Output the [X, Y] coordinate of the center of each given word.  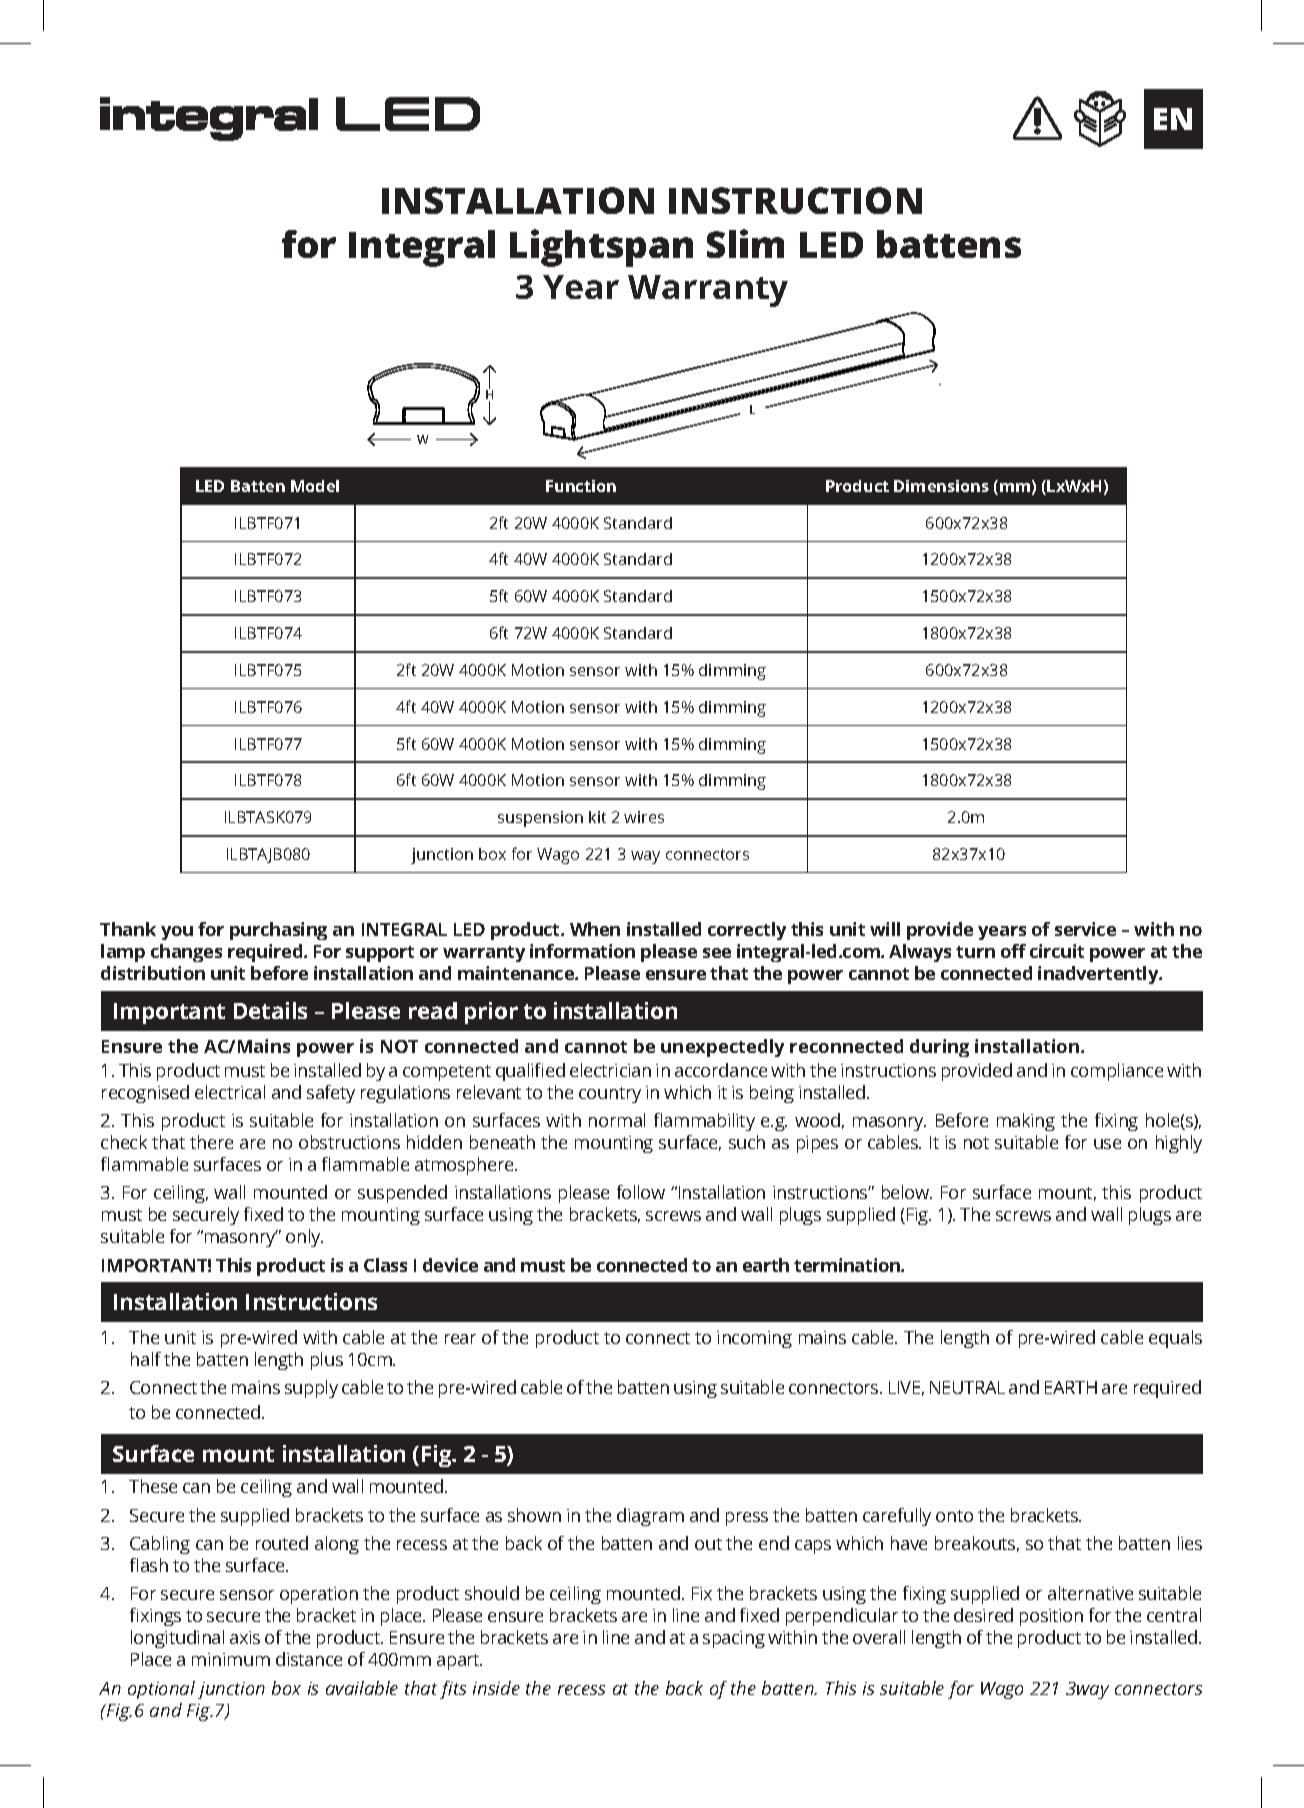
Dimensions [941, 486]
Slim [745, 243]
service [1085, 929]
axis [245, 1637]
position [1051, 1617]
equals [1175, 1339]
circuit [1057, 951]
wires [644, 817]
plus [327, 1361]
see [717, 953]
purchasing [278, 931]
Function [581, 486]
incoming [754, 1339]
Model [315, 486]
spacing [734, 1639]
